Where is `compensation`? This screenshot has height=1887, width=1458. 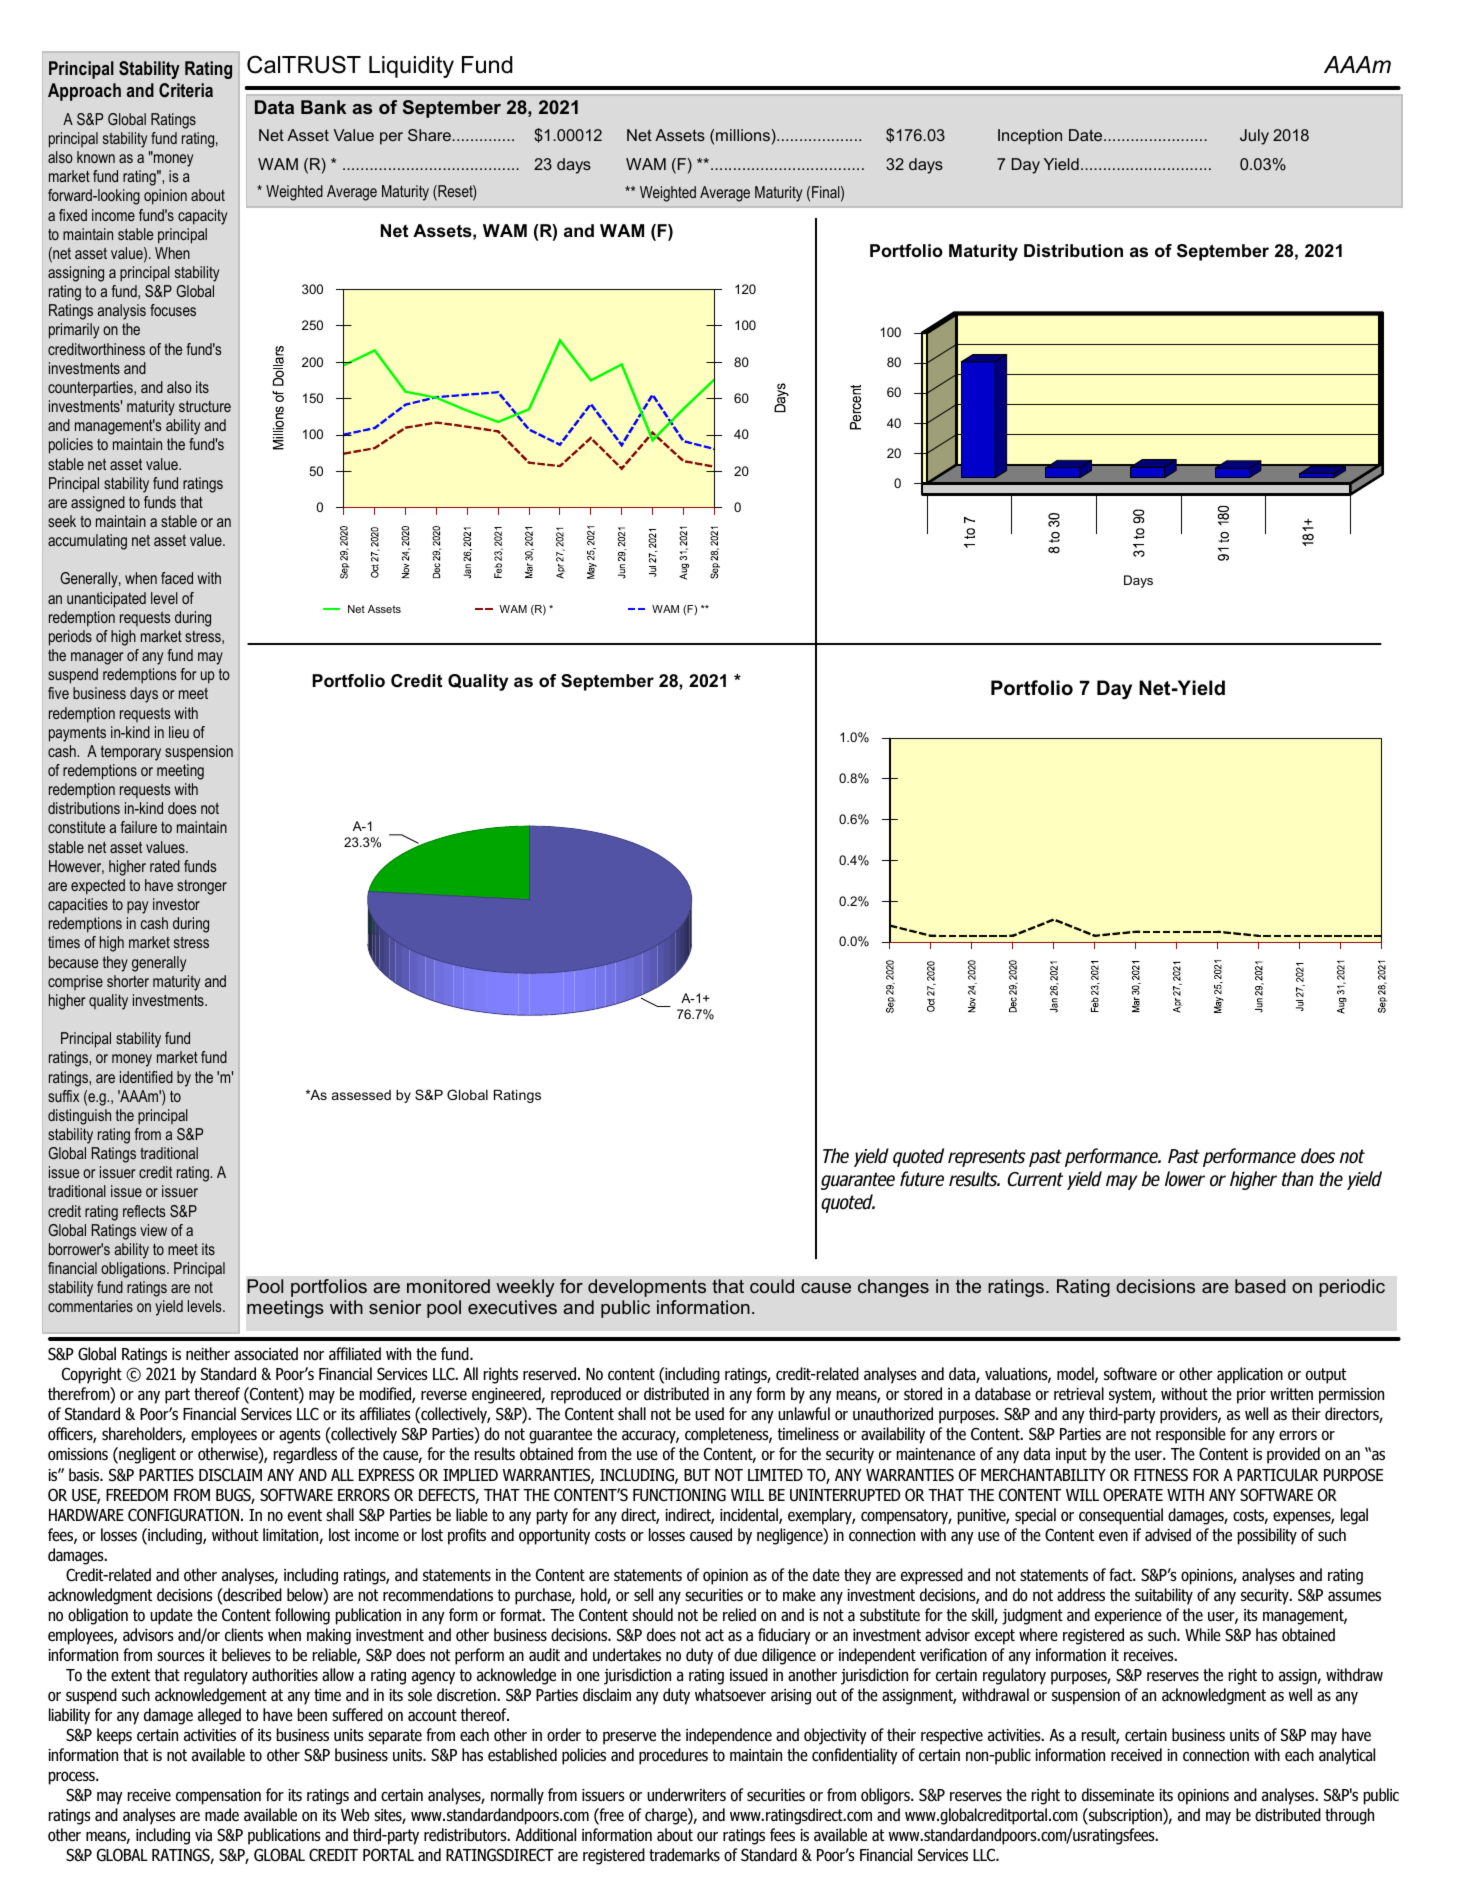 compensation is located at coordinates (218, 1797).
